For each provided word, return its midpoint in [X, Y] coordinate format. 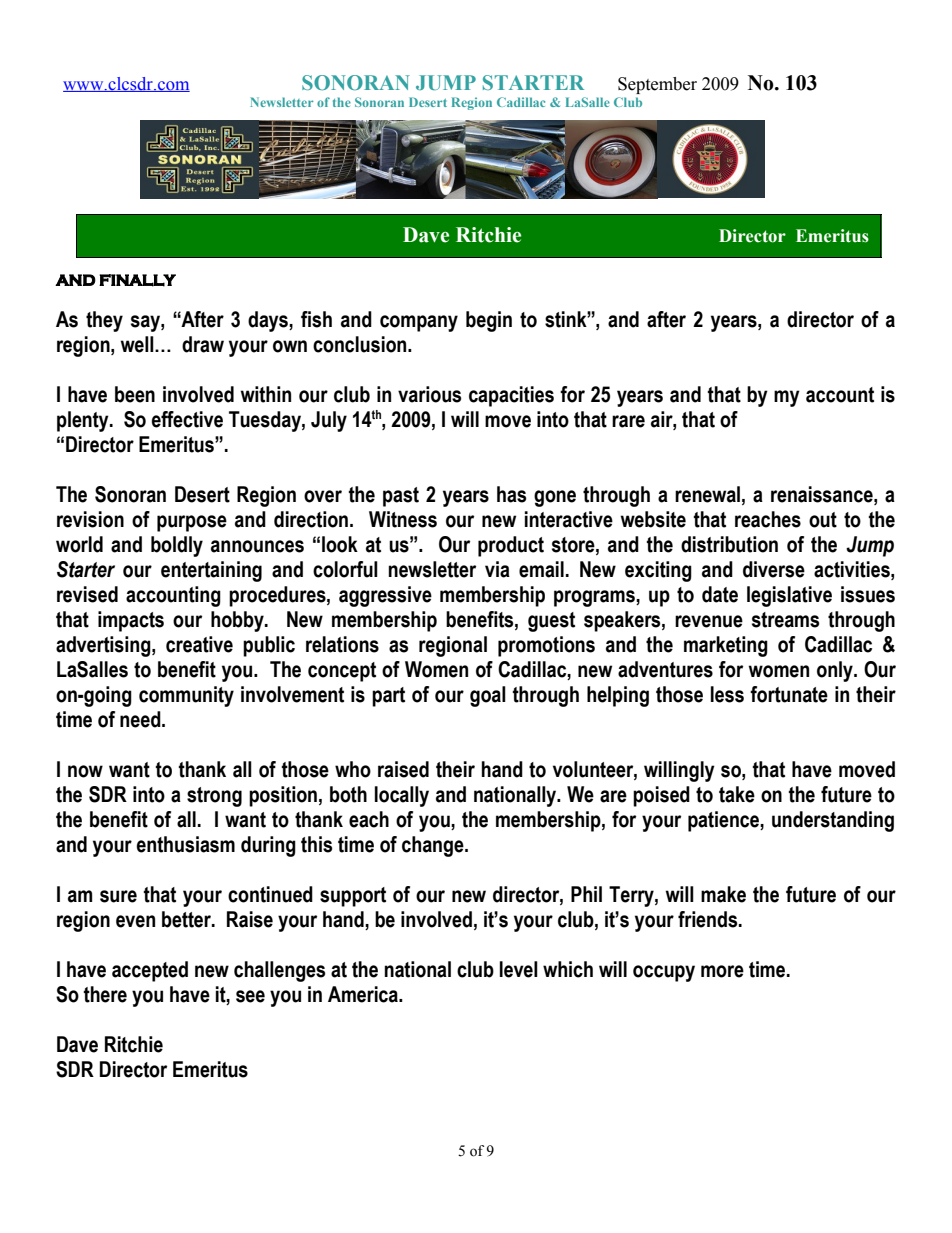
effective [187, 419]
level [519, 969]
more [722, 971]
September [657, 85]
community [186, 696]
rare [628, 421]
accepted [150, 971]
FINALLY [137, 280]
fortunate [789, 694]
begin [489, 321]
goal [488, 696]
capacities [511, 396]
